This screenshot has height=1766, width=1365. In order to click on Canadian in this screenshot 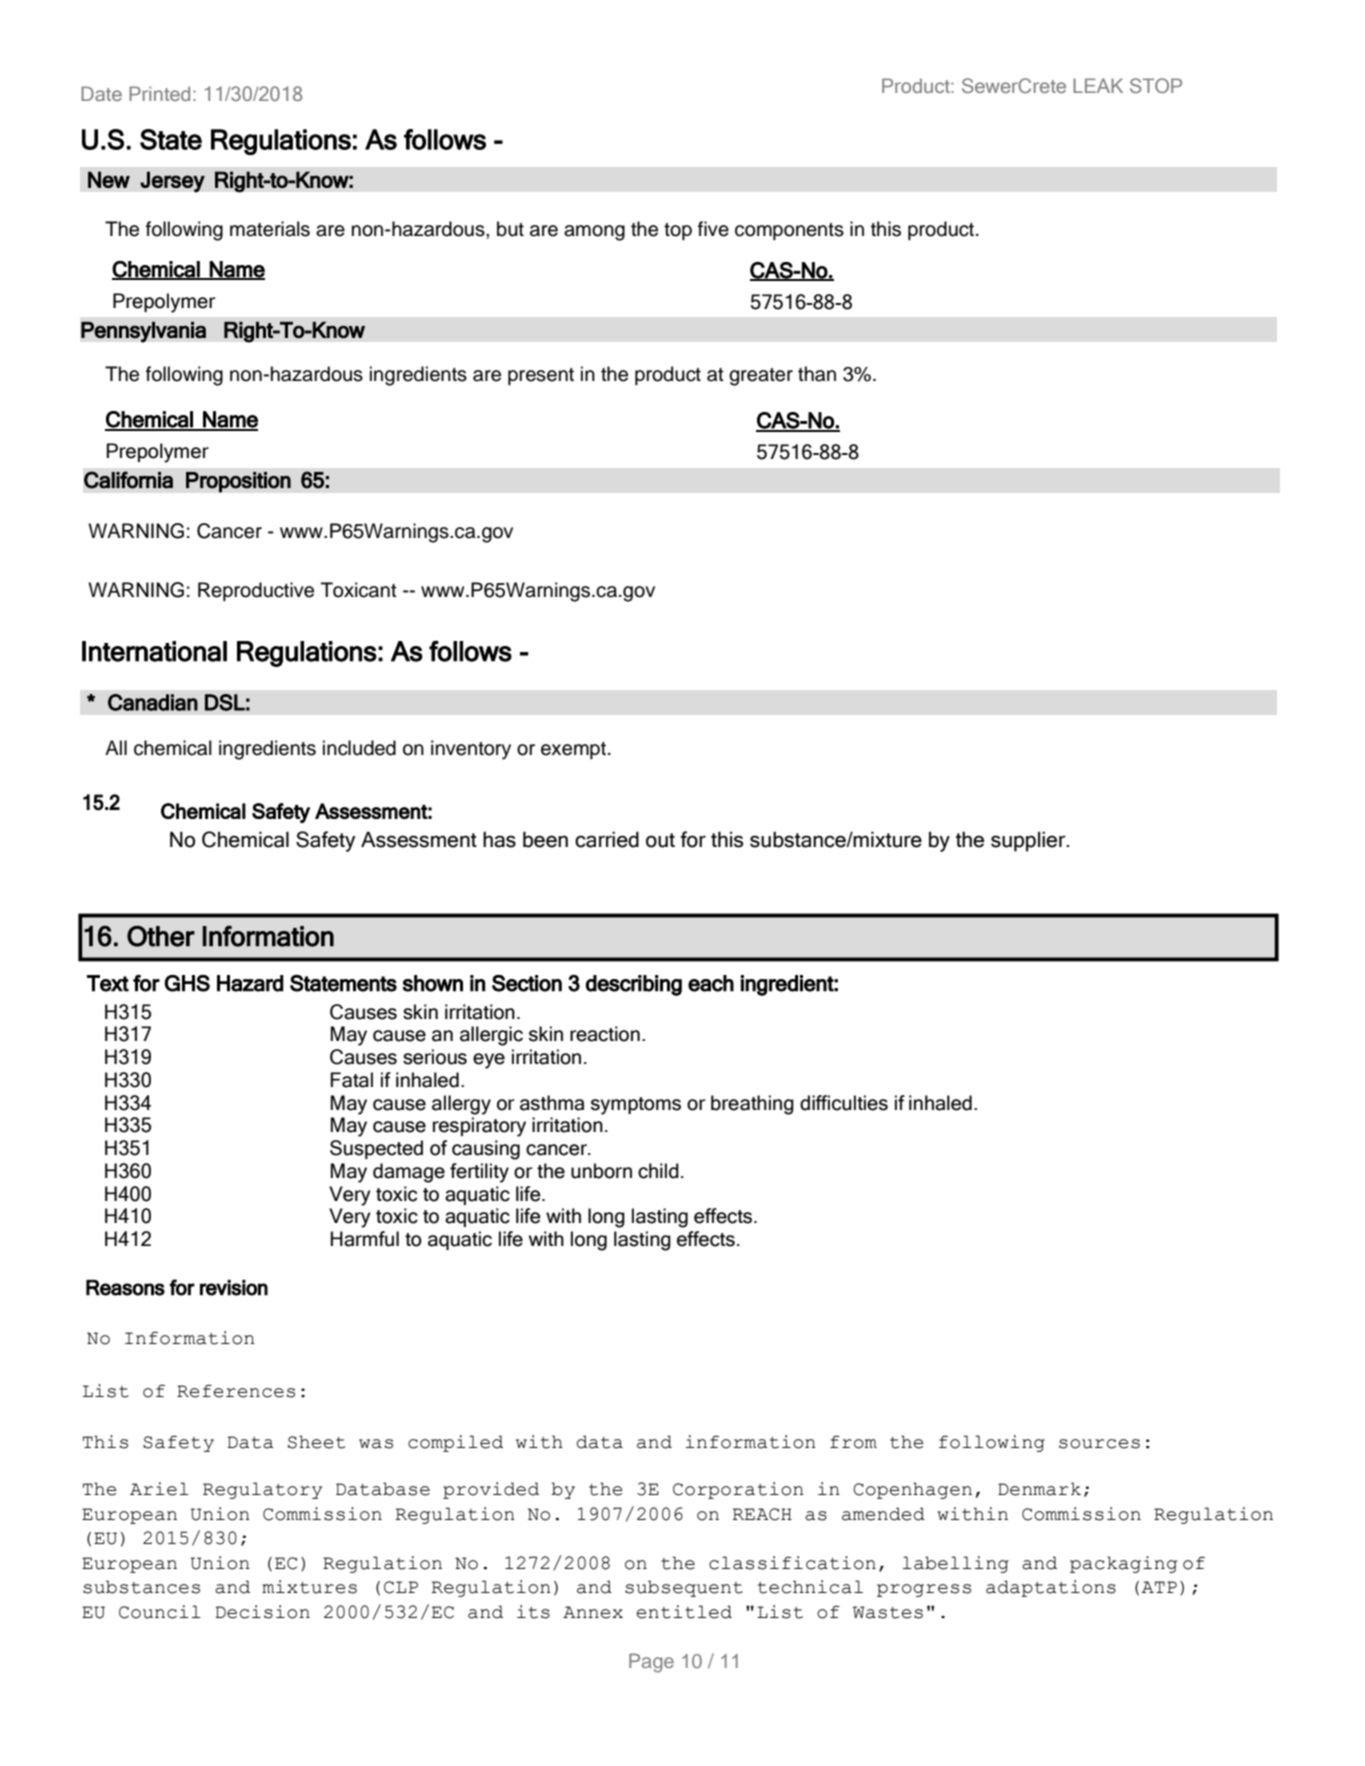, I will do `click(153, 702)`.
